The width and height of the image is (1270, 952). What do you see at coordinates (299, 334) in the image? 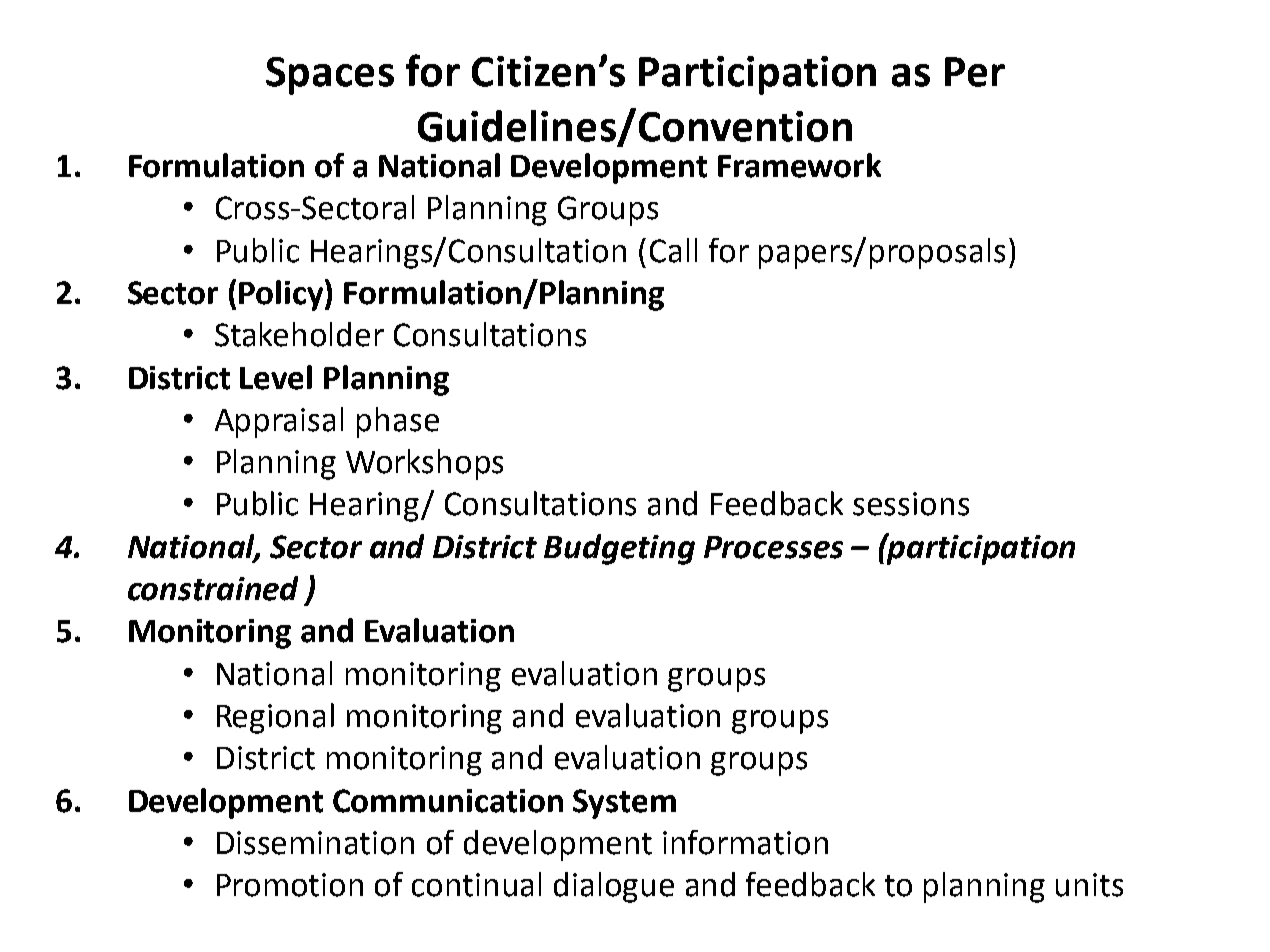
I see `Stakeholder` at bounding box center [299, 334].
